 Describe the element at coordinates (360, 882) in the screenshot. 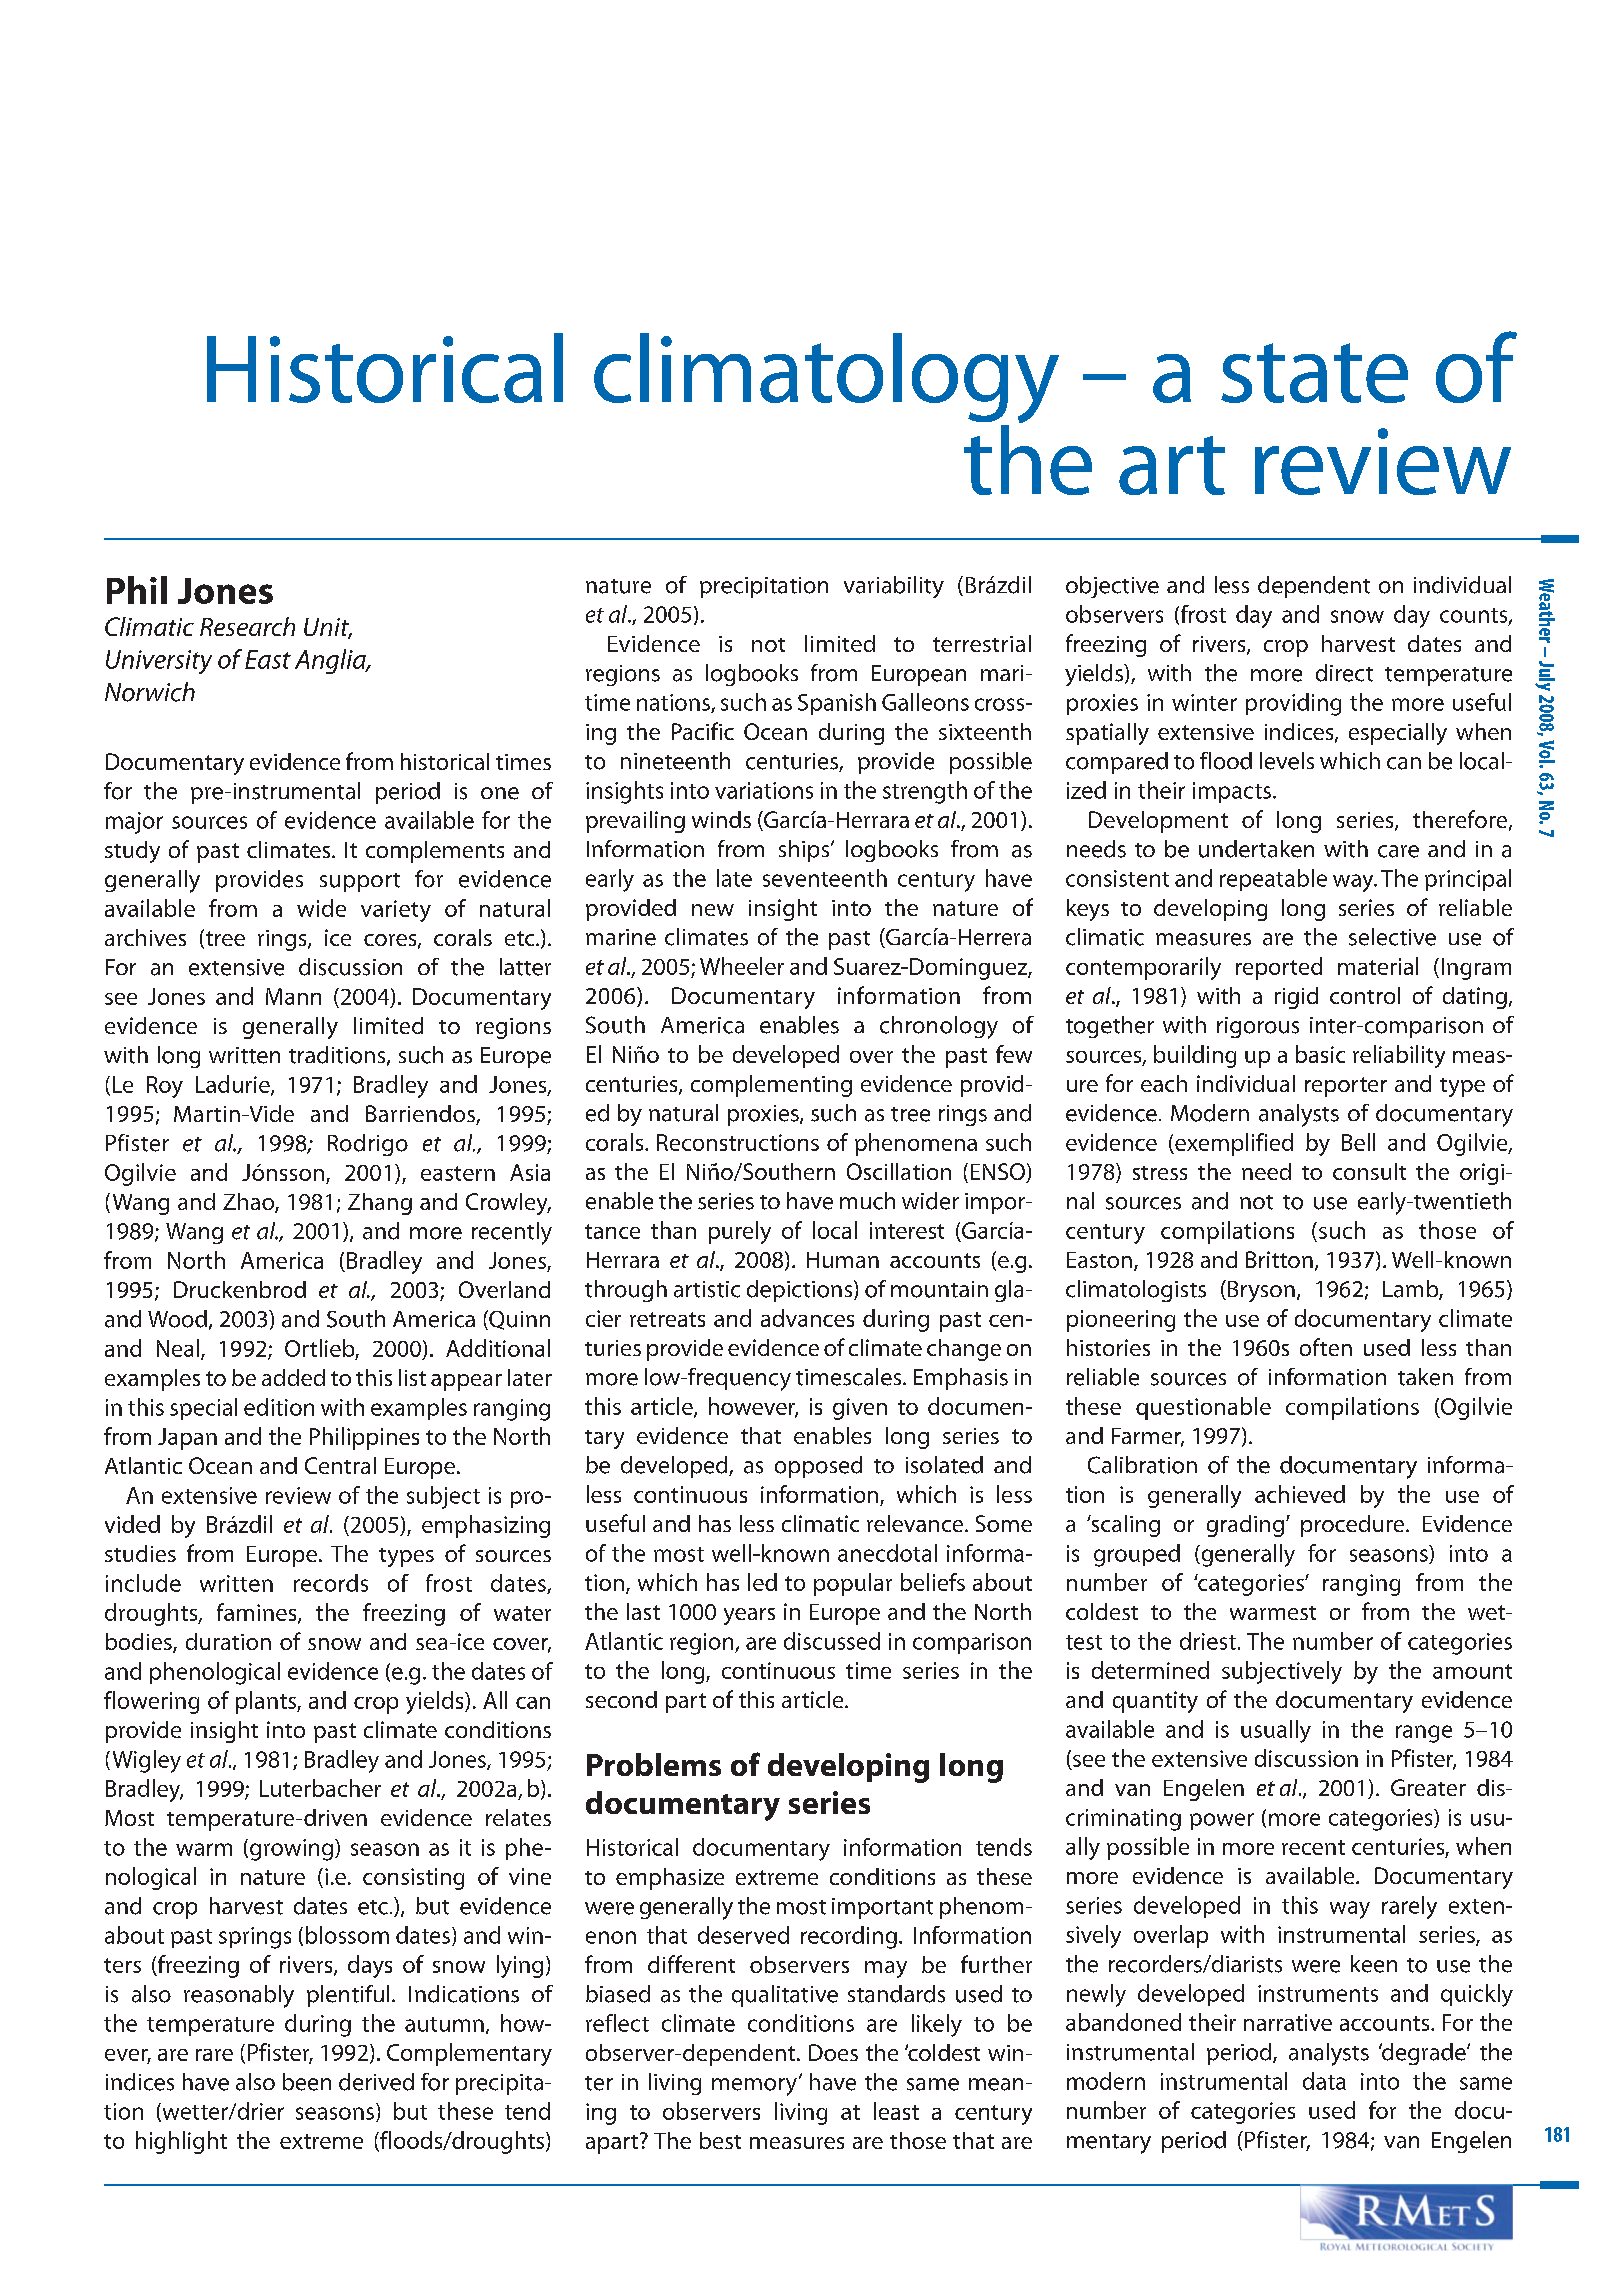

I see `support` at that location.
